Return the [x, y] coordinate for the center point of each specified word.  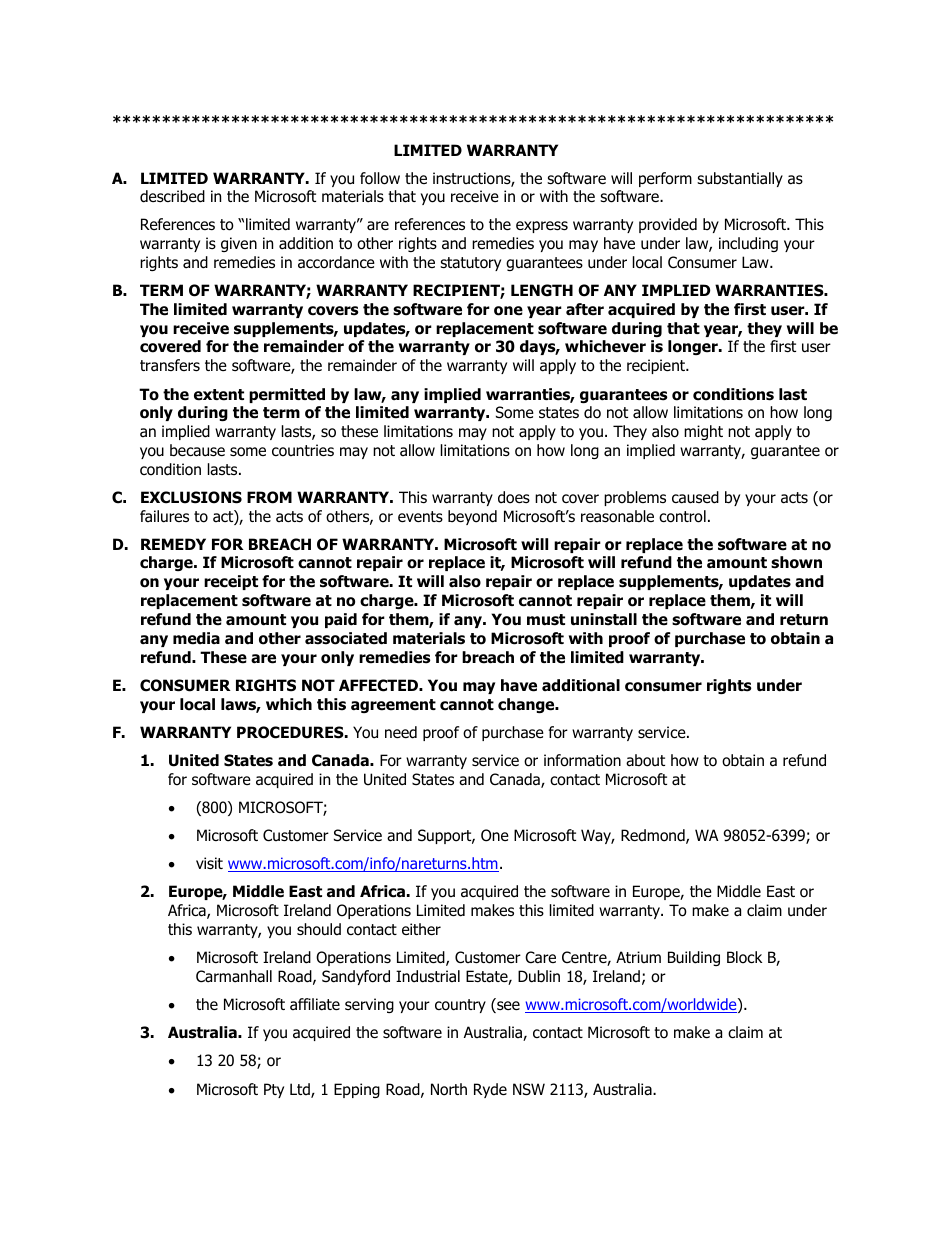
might [703, 432]
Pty [274, 1090]
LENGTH [542, 290]
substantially [740, 179]
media [196, 638]
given [239, 244]
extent [219, 395]
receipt [231, 582]
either [421, 929]
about [645, 760]
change [527, 705]
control [682, 516]
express [542, 227]
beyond [472, 517]
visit [209, 863]
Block [744, 957]
